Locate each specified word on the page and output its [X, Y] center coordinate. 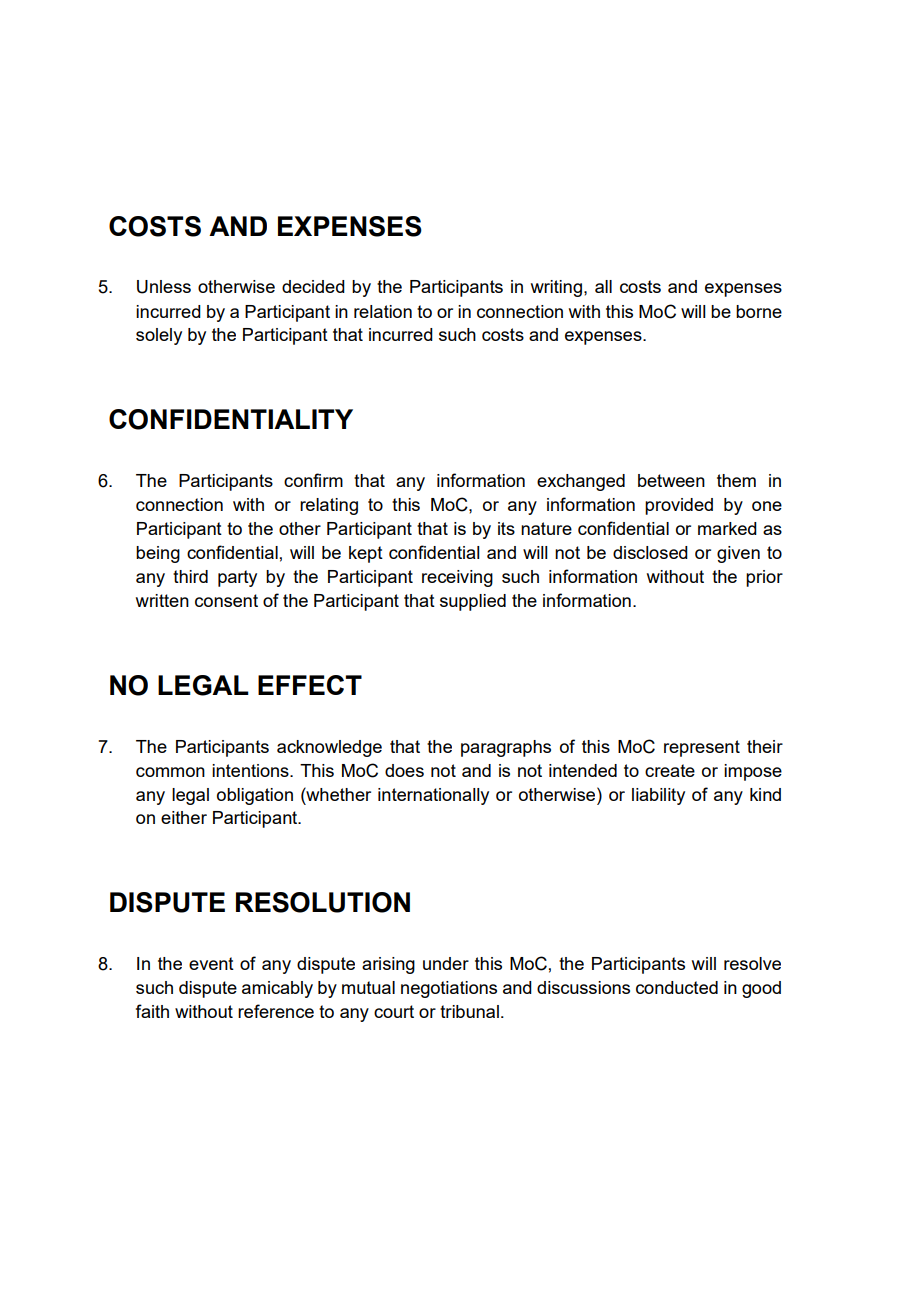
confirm [313, 480]
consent [226, 600]
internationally [433, 796]
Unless [164, 287]
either [184, 817]
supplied [473, 602]
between [671, 480]
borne [759, 311]
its [506, 528]
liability [658, 796]
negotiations [449, 989]
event [211, 963]
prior [764, 578]
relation [383, 311]
